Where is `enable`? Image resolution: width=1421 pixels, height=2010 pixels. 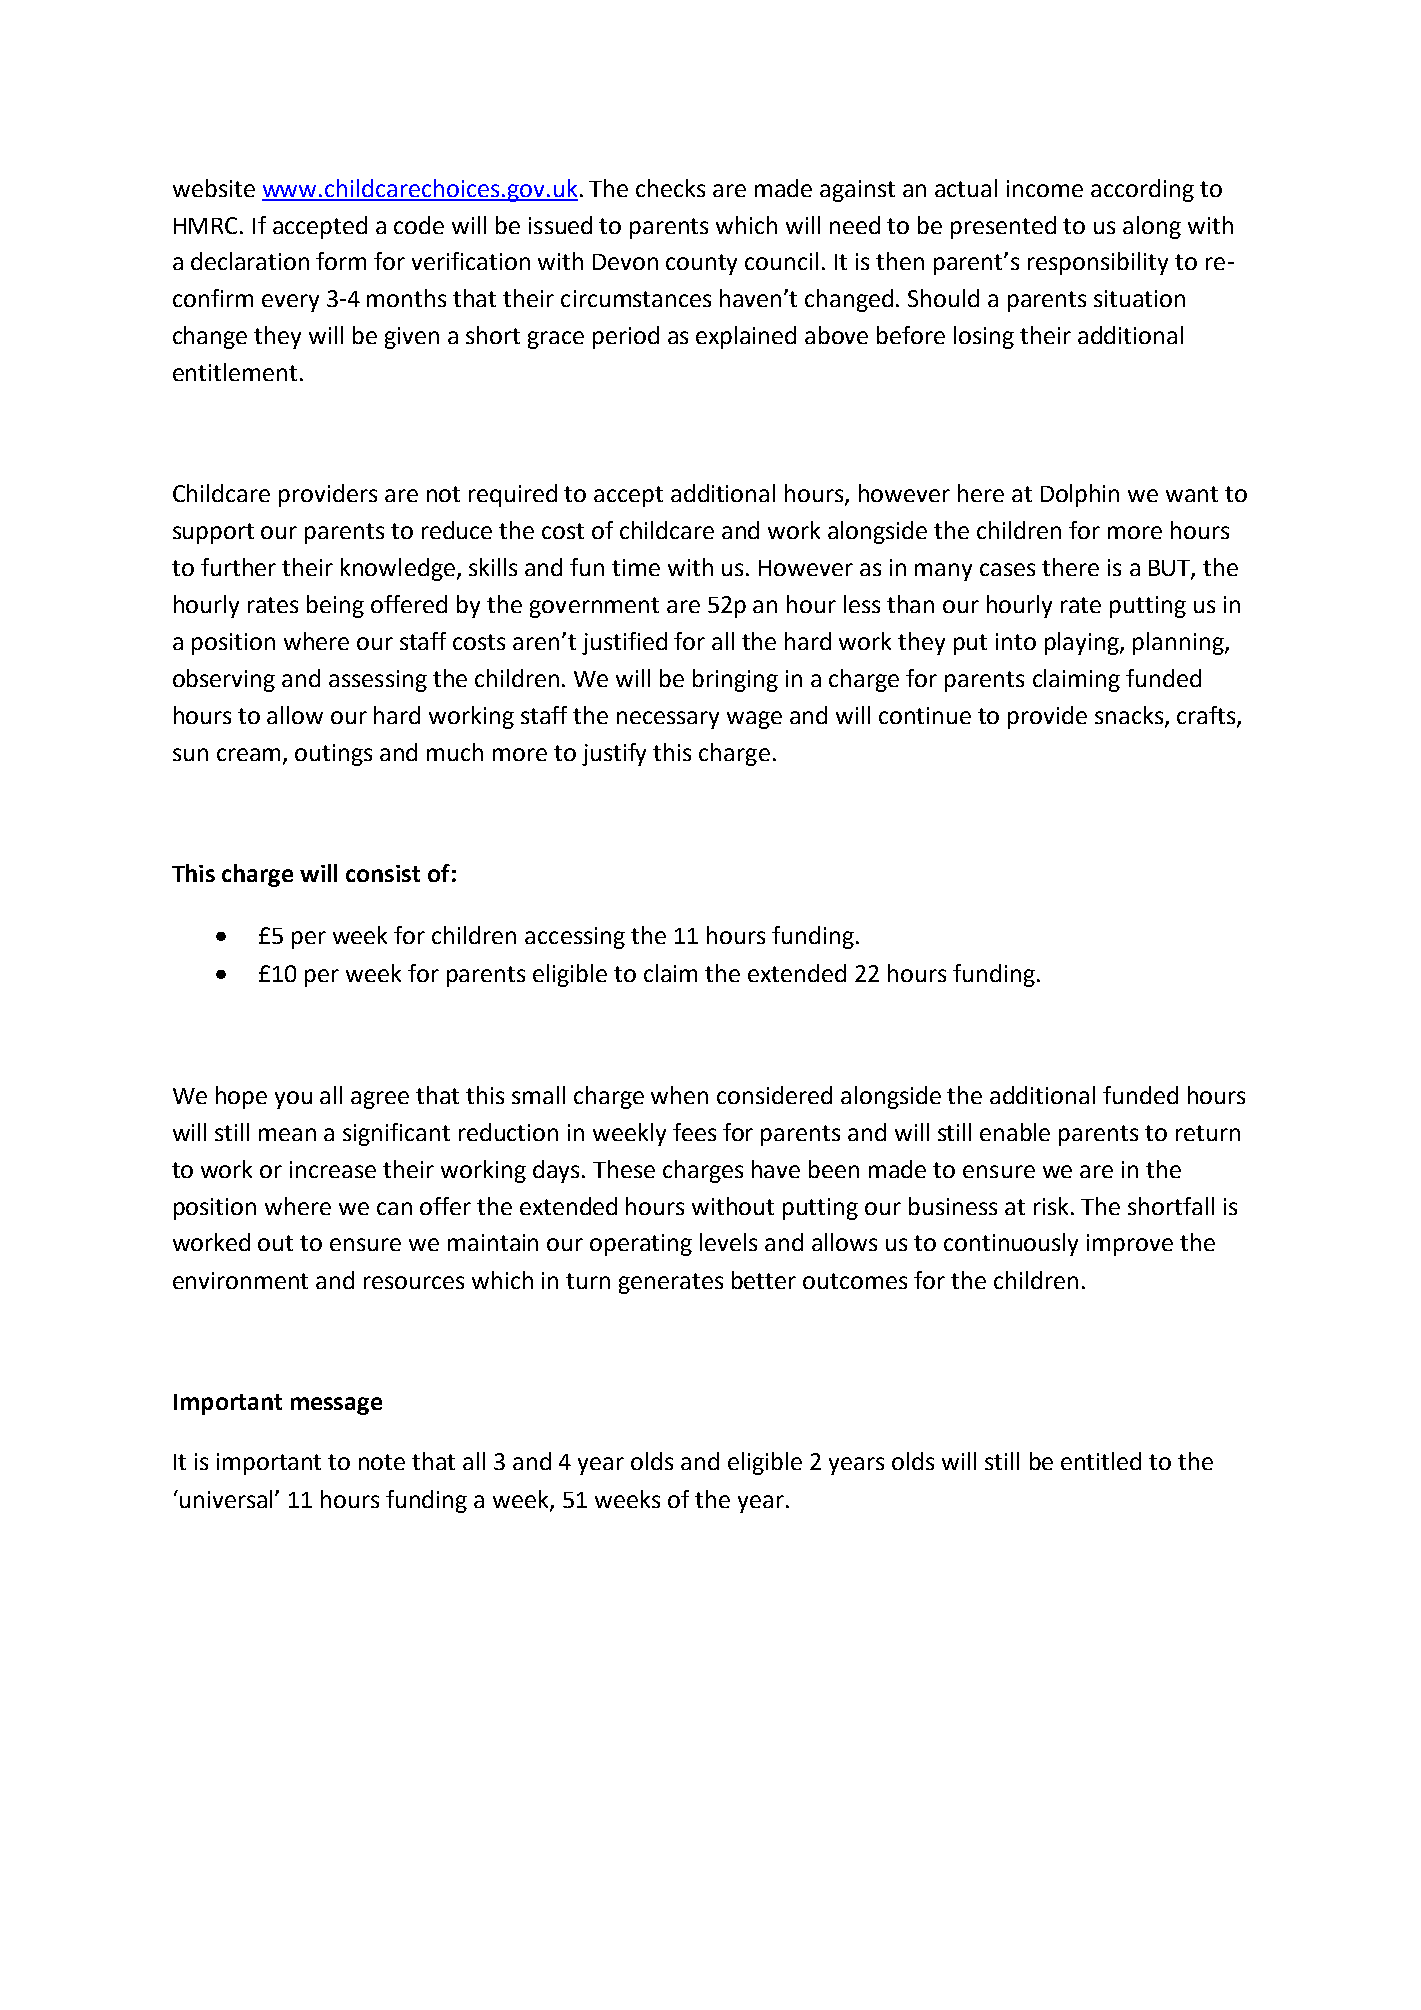 enable is located at coordinates (1015, 1132).
